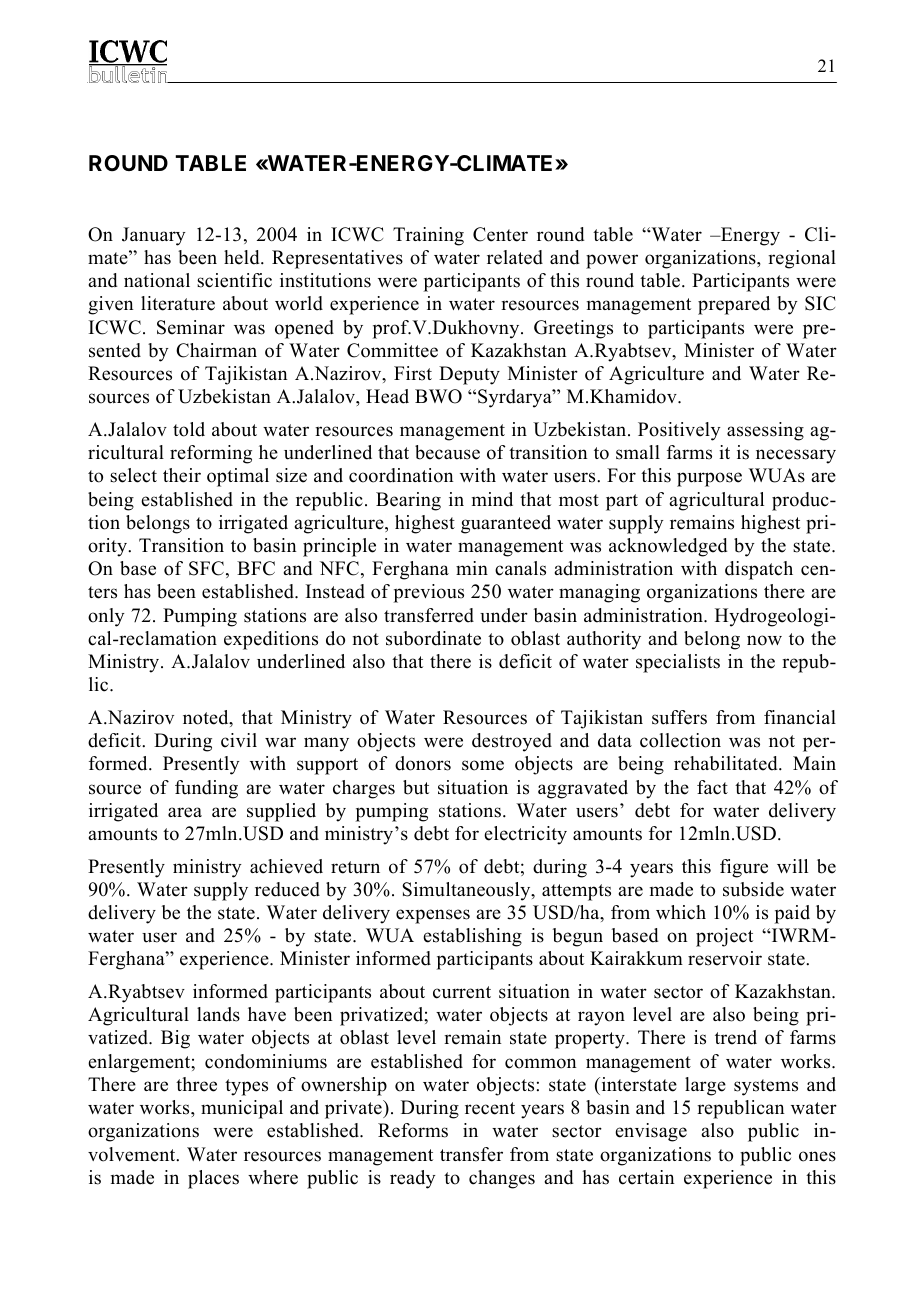  I want to click on electricity, so click(525, 835).
